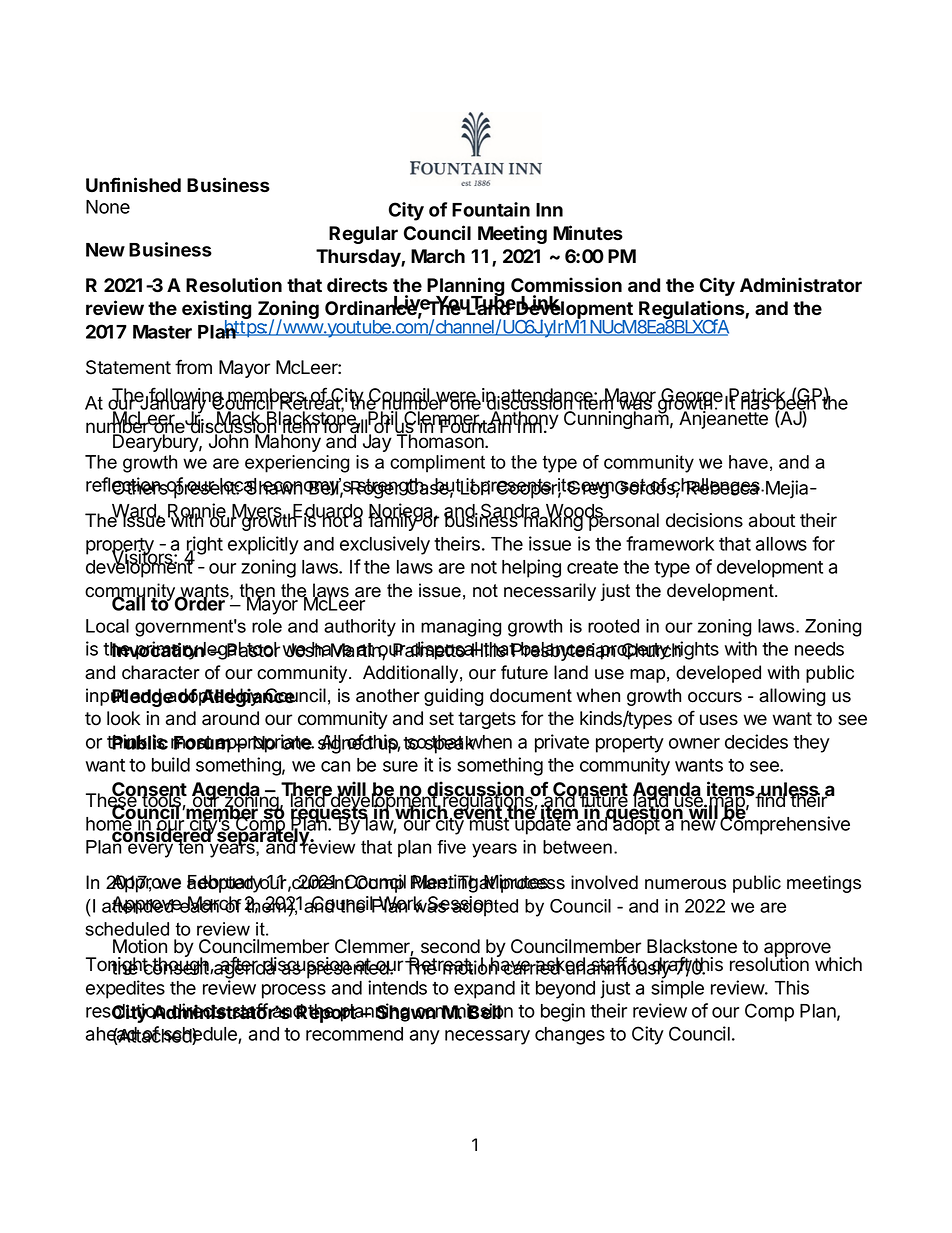  Describe the element at coordinates (133, 185) in the image. I see `Unfinished` at that location.
